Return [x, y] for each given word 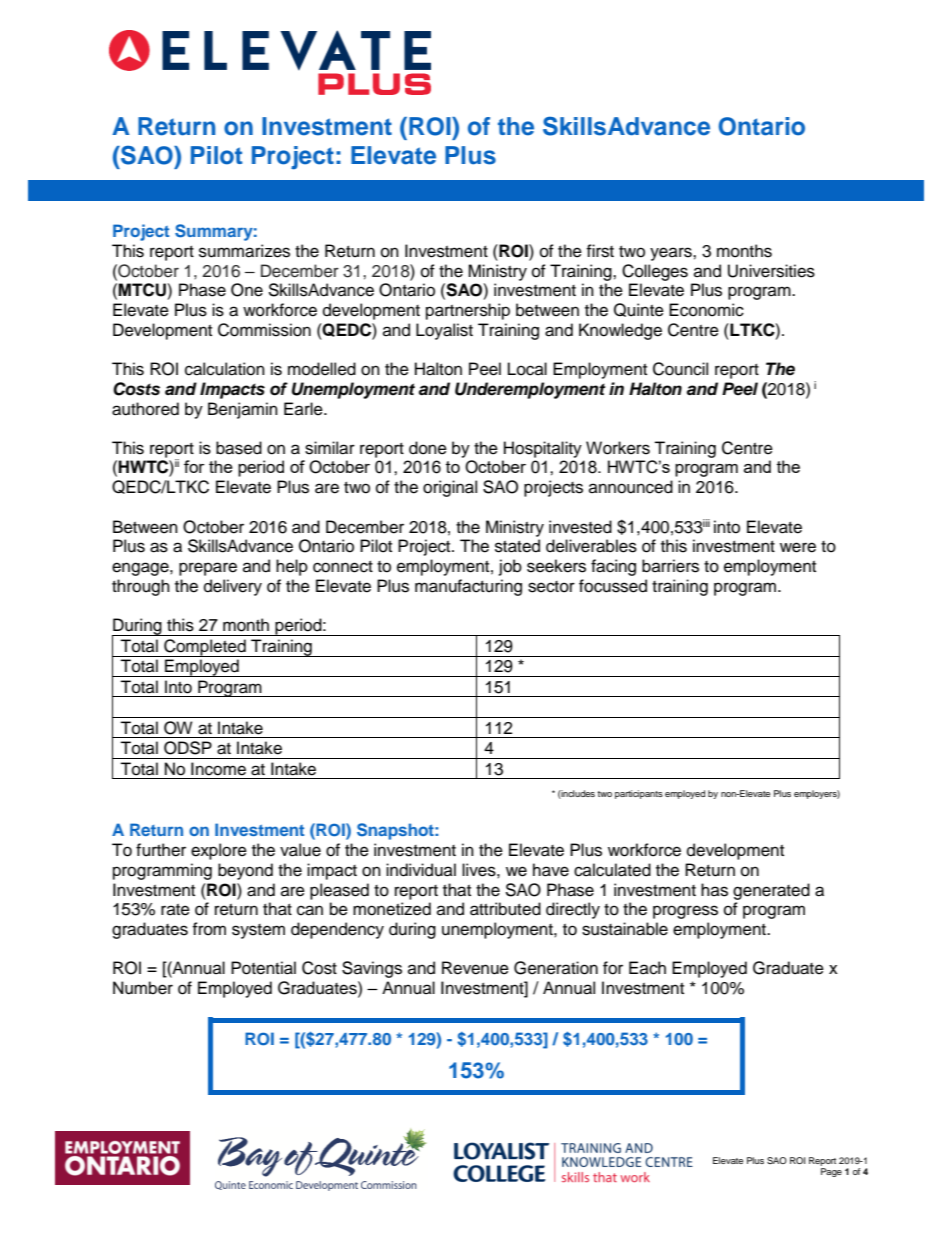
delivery [233, 587]
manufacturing [468, 587]
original [450, 488]
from [209, 929]
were [798, 547]
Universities [771, 271]
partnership [468, 311]
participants [639, 794]
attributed [505, 909]
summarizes [244, 251]
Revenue [475, 968]
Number [143, 988]
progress [685, 912]
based [239, 448]
